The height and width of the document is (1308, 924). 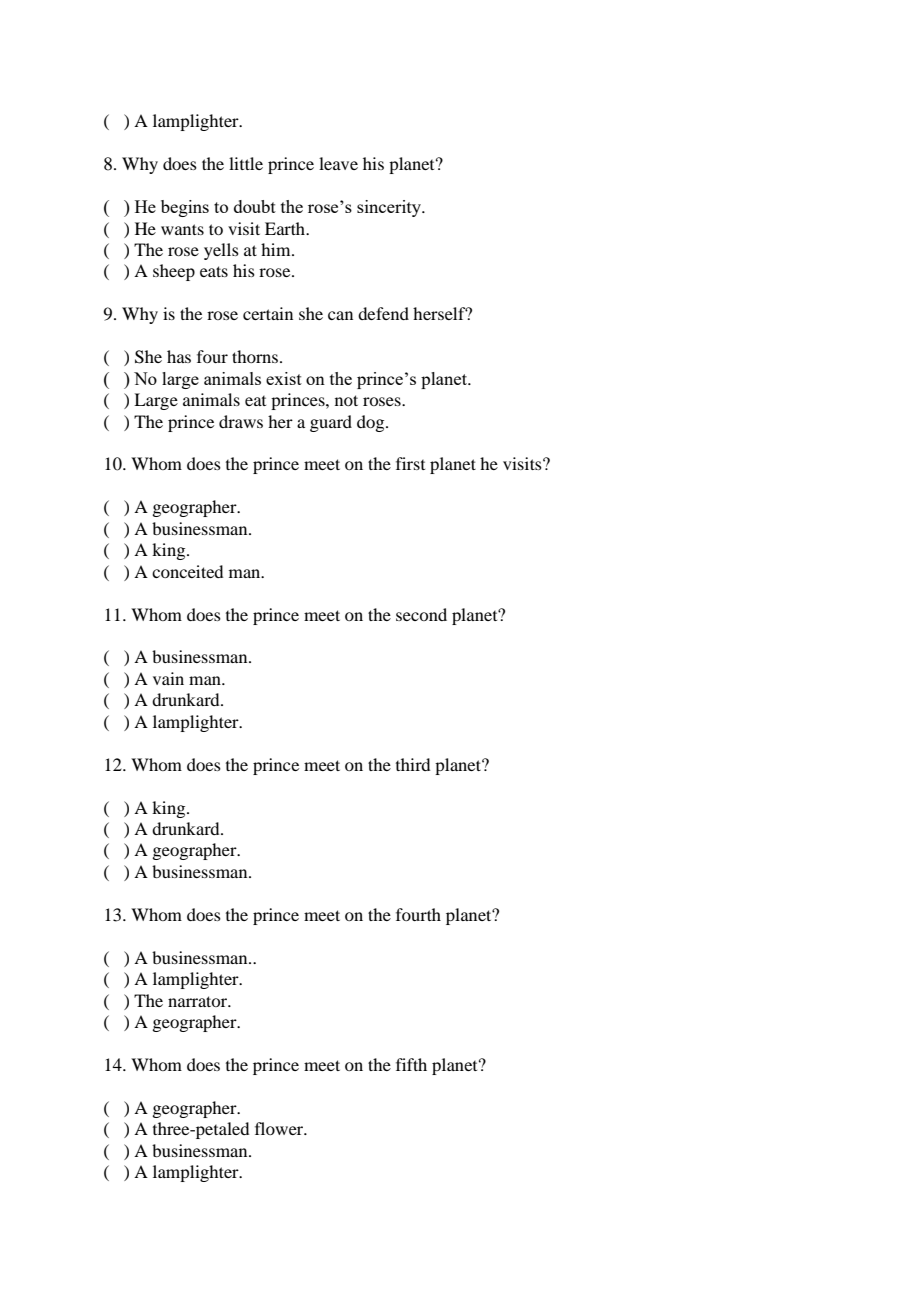 I want to click on flower, so click(x=280, y=1128).
